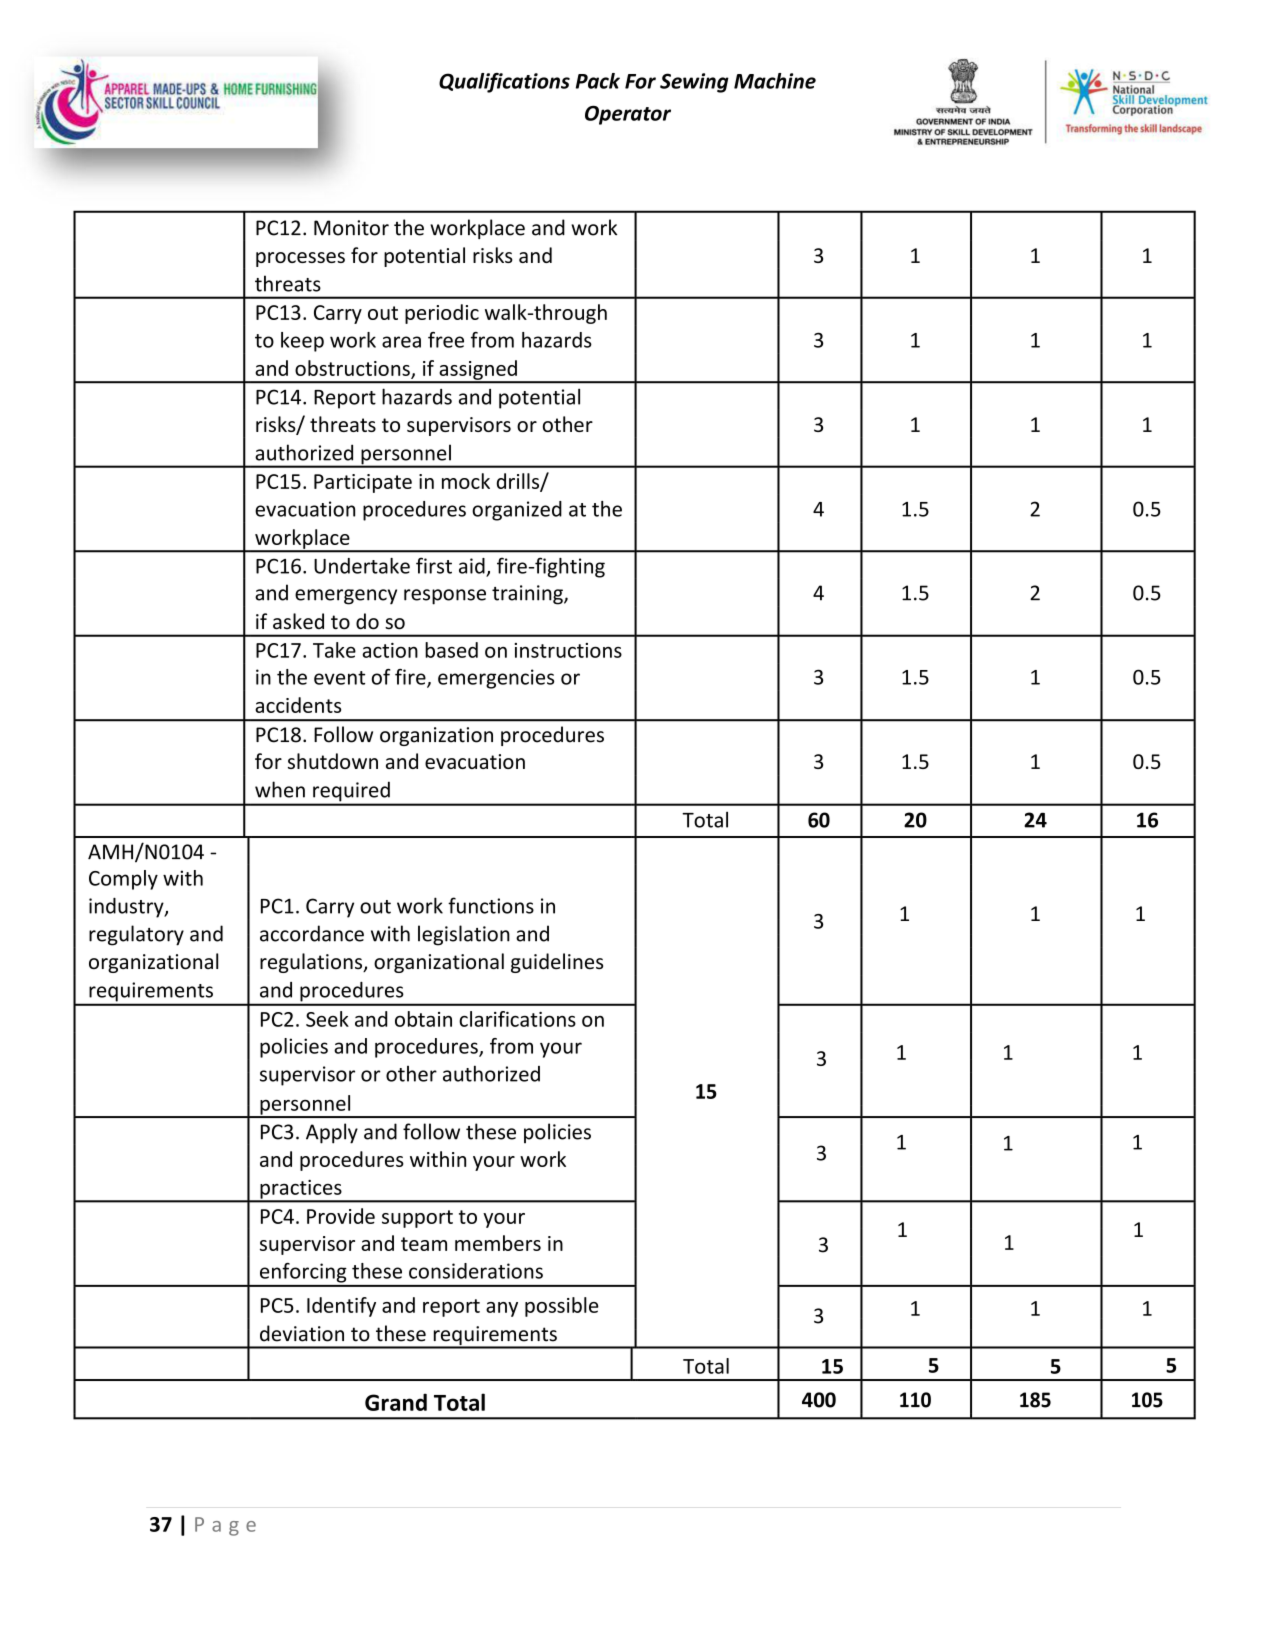 This screenshot has height=1640, width=1267. What do you see at coordinates (446, 340) in the screenshot?
I see `free` at bounding box center [446, 340].
